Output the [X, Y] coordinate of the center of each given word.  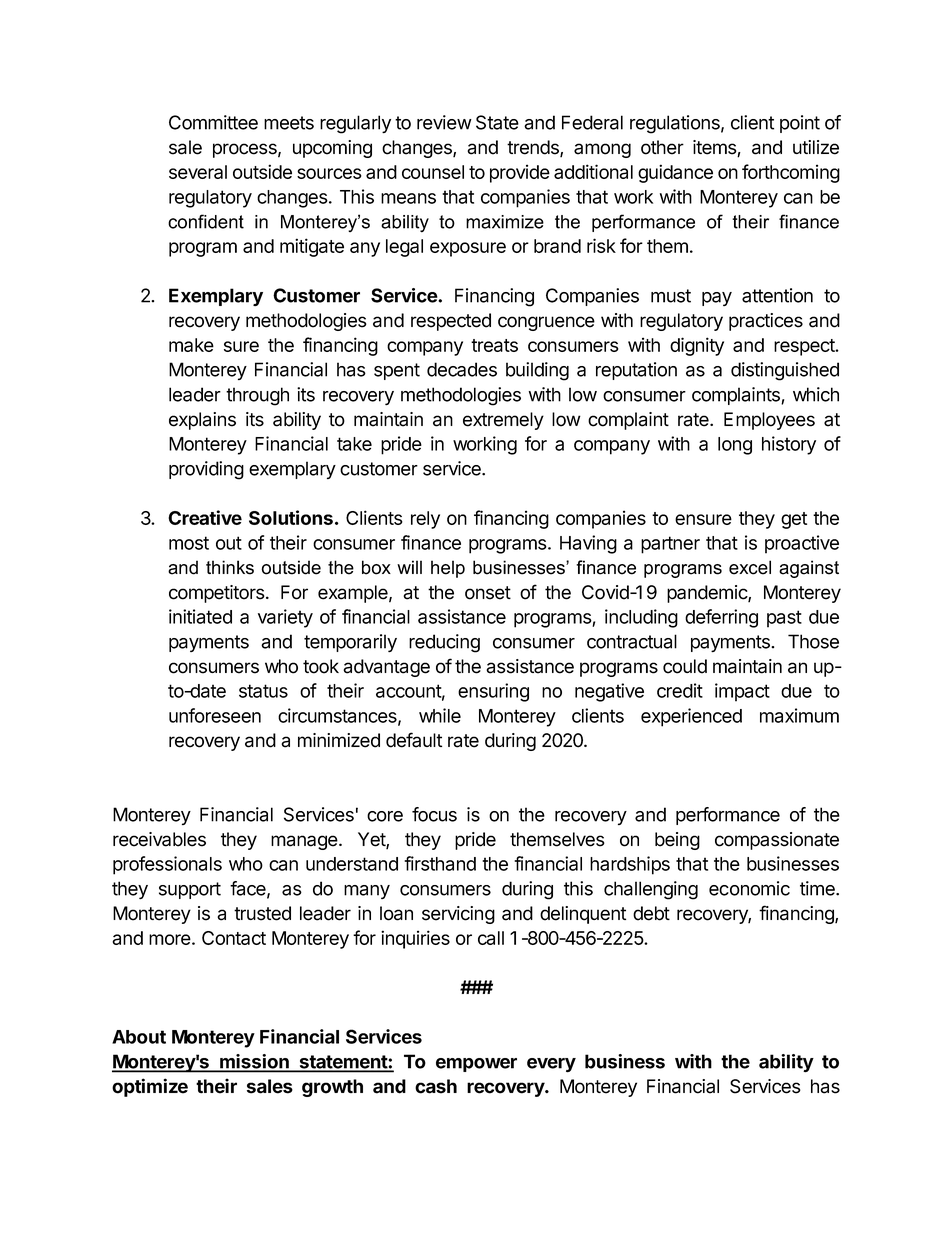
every [551, 1065]
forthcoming [791, 173]
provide [520, 173]
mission [254, 1062]
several [198, 172]
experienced [691, 717]
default [414, 740]
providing [206, 470]
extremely [503, 421]
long [735, 446]
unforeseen [215, 715]
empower [476, 1065]
